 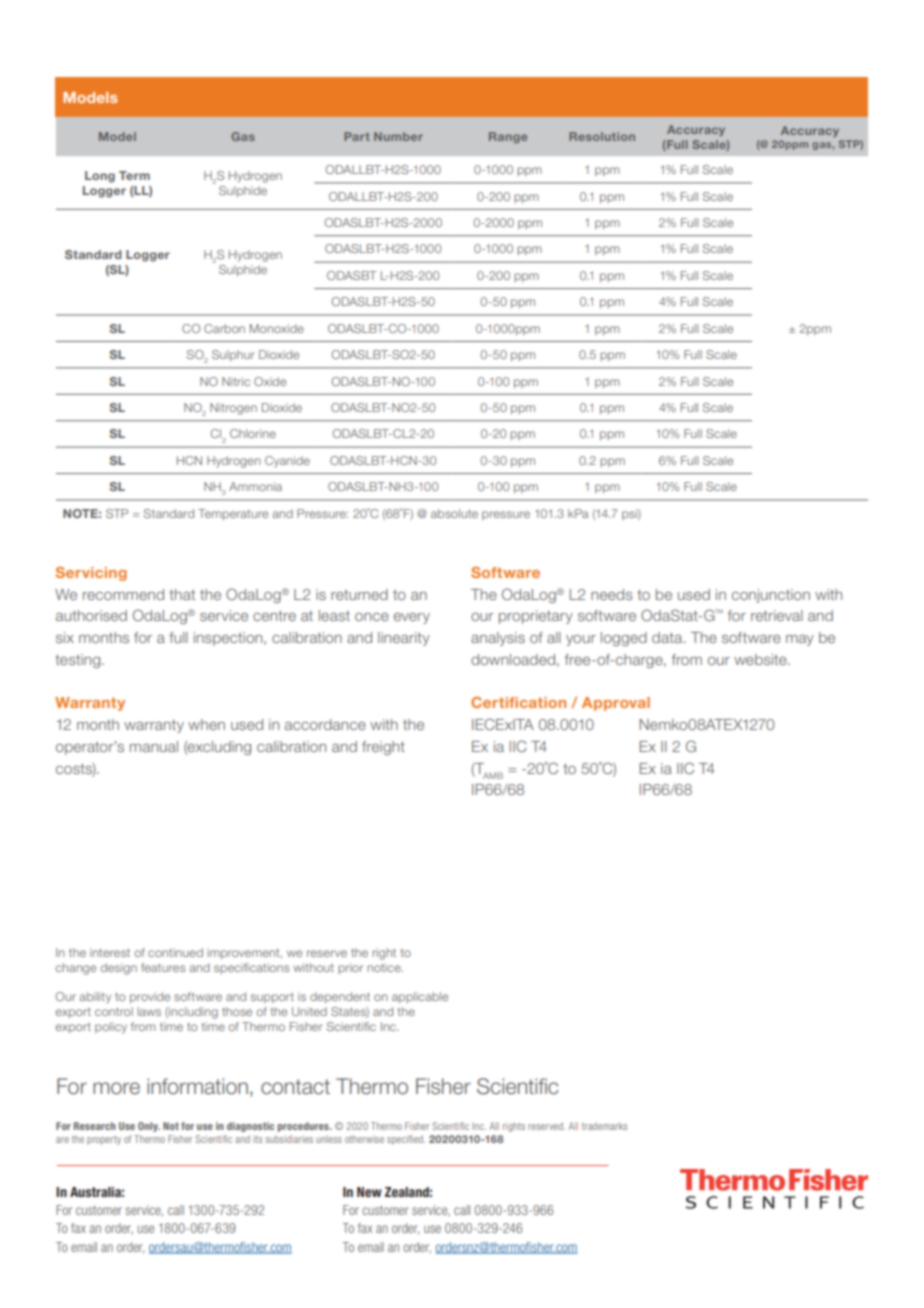 What do you see at coordinates (771, 596) in the image?
I see `conjunction` at bounding box center [771, 596].
